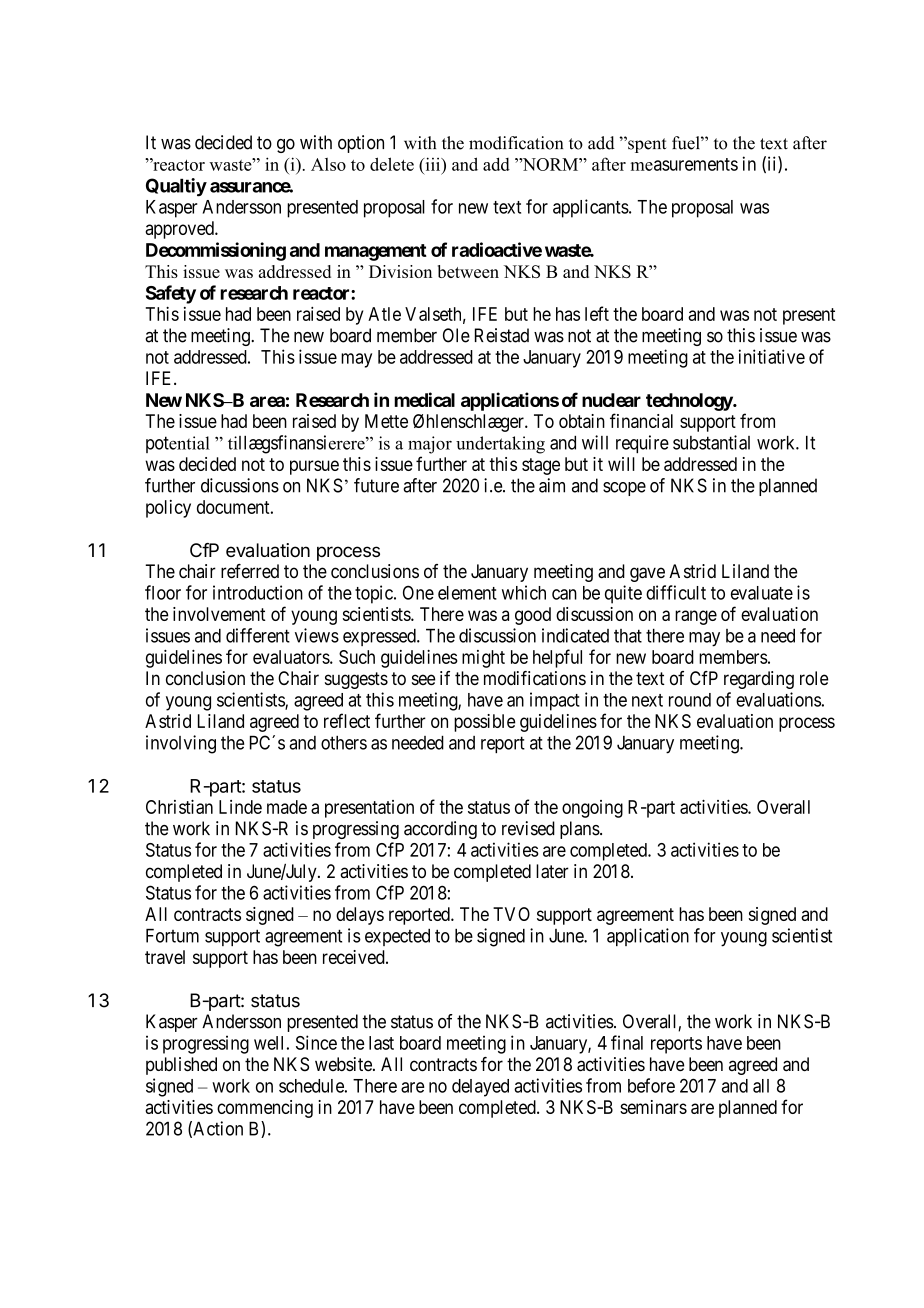 The image size is (924, 1308). What do you see at coordinates (240, 807) in the document?
I see `Linde` at bounding box center [240, 807].
